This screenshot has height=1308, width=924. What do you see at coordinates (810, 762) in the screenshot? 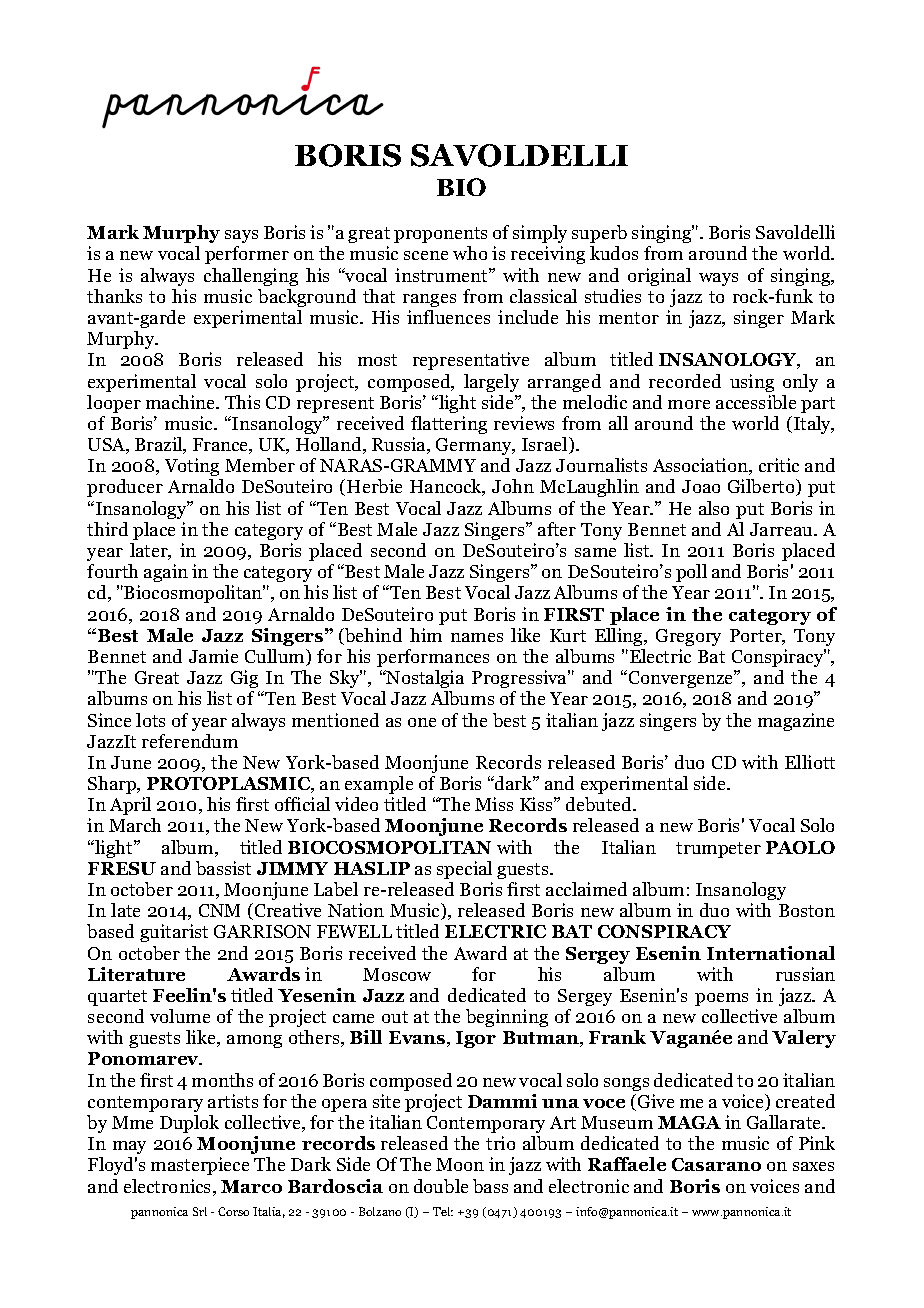
I see `Elliott` at bounding box center [810, 762].
